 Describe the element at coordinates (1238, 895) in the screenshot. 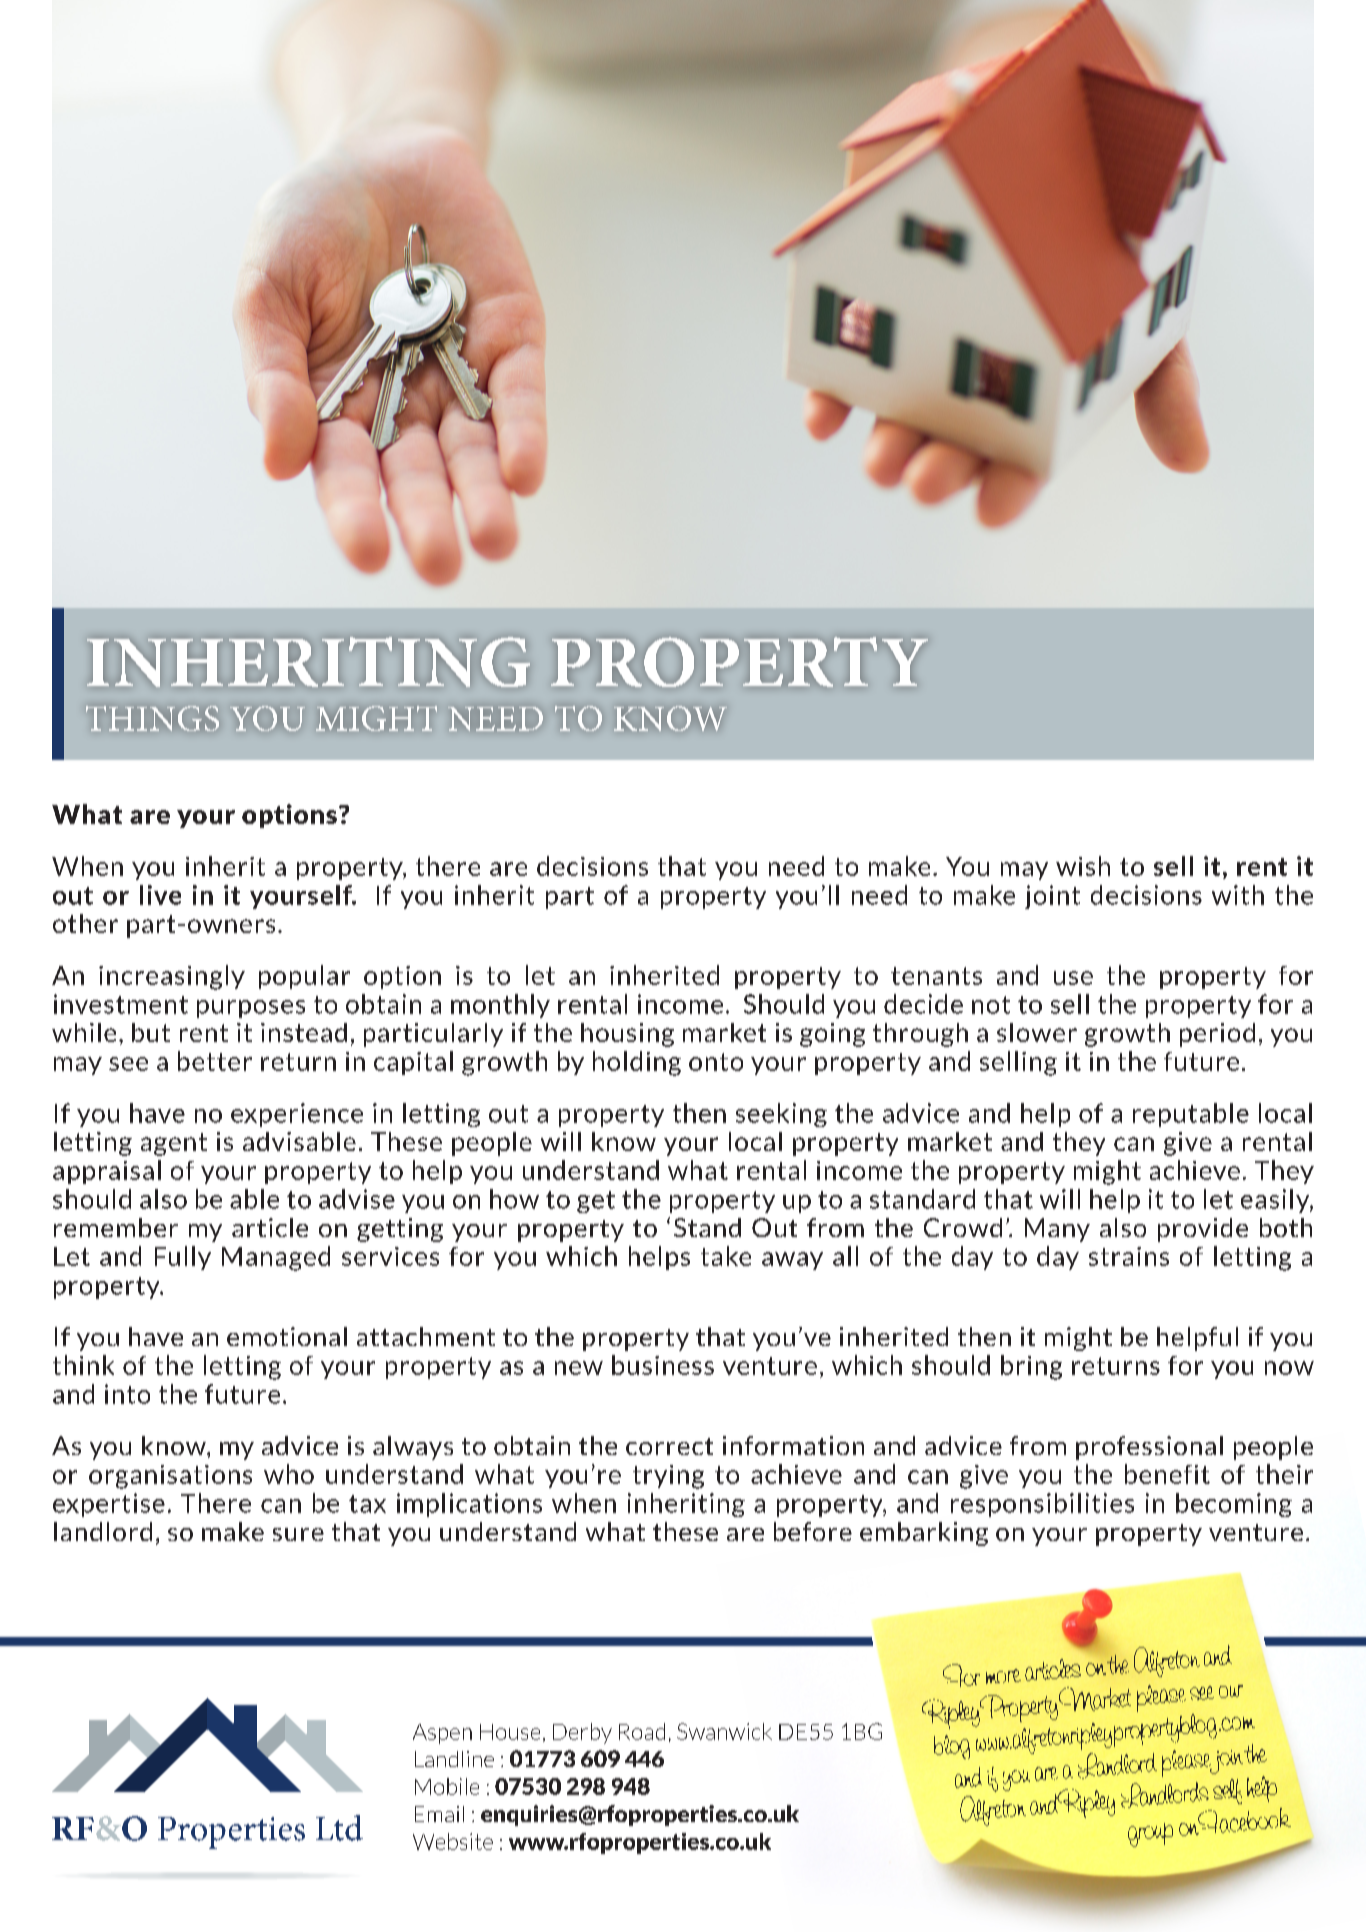

I see `with` at that location.
